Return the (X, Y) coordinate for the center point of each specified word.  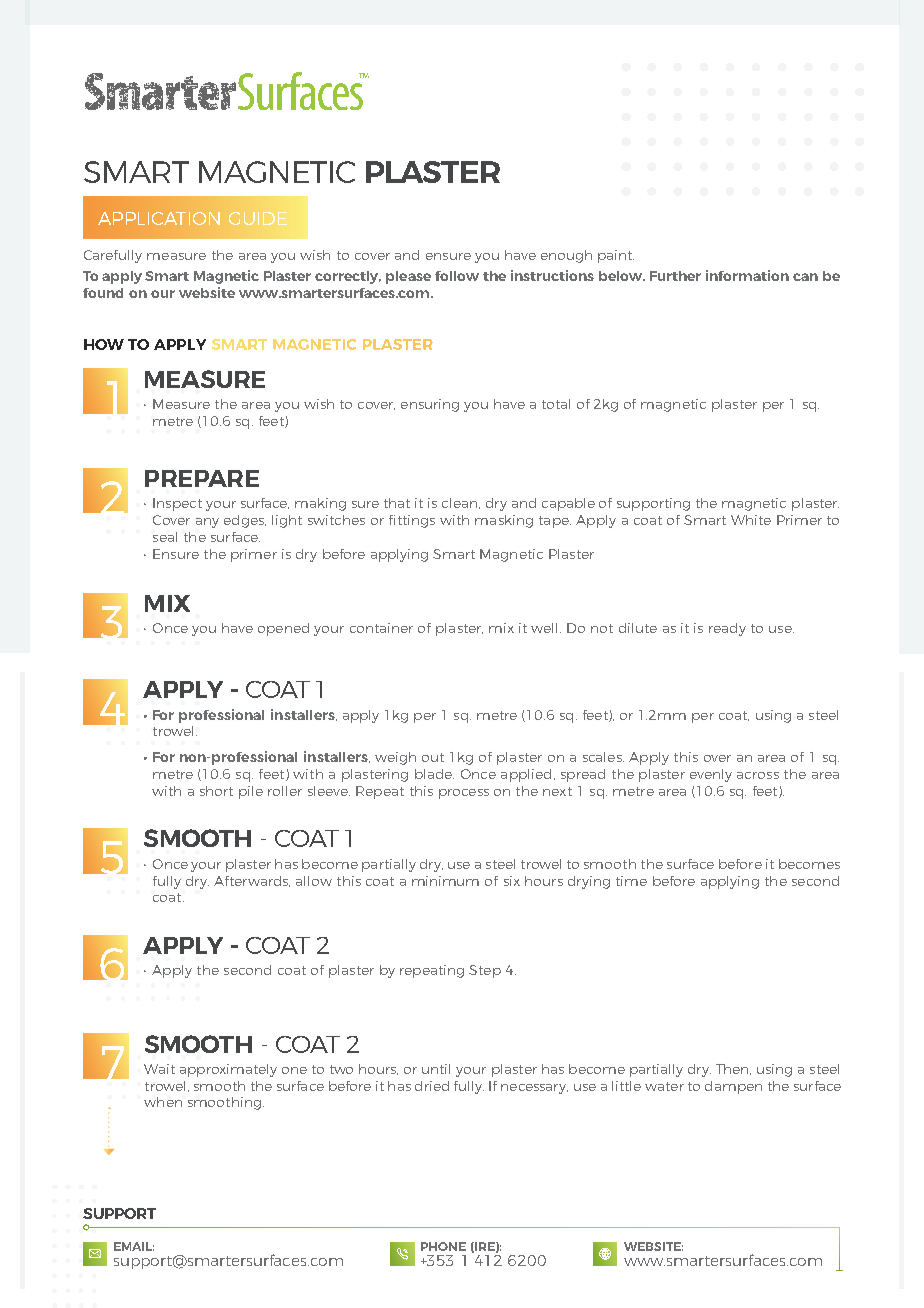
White (751, 520)
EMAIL (134, 1246)
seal (165, 537)
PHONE (443, 1246)
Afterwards (252, 881)
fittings (412, 521)
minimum (445, 881)
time (631, 881)
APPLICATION (159, 218)
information (747, 275)
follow (457, 276)
